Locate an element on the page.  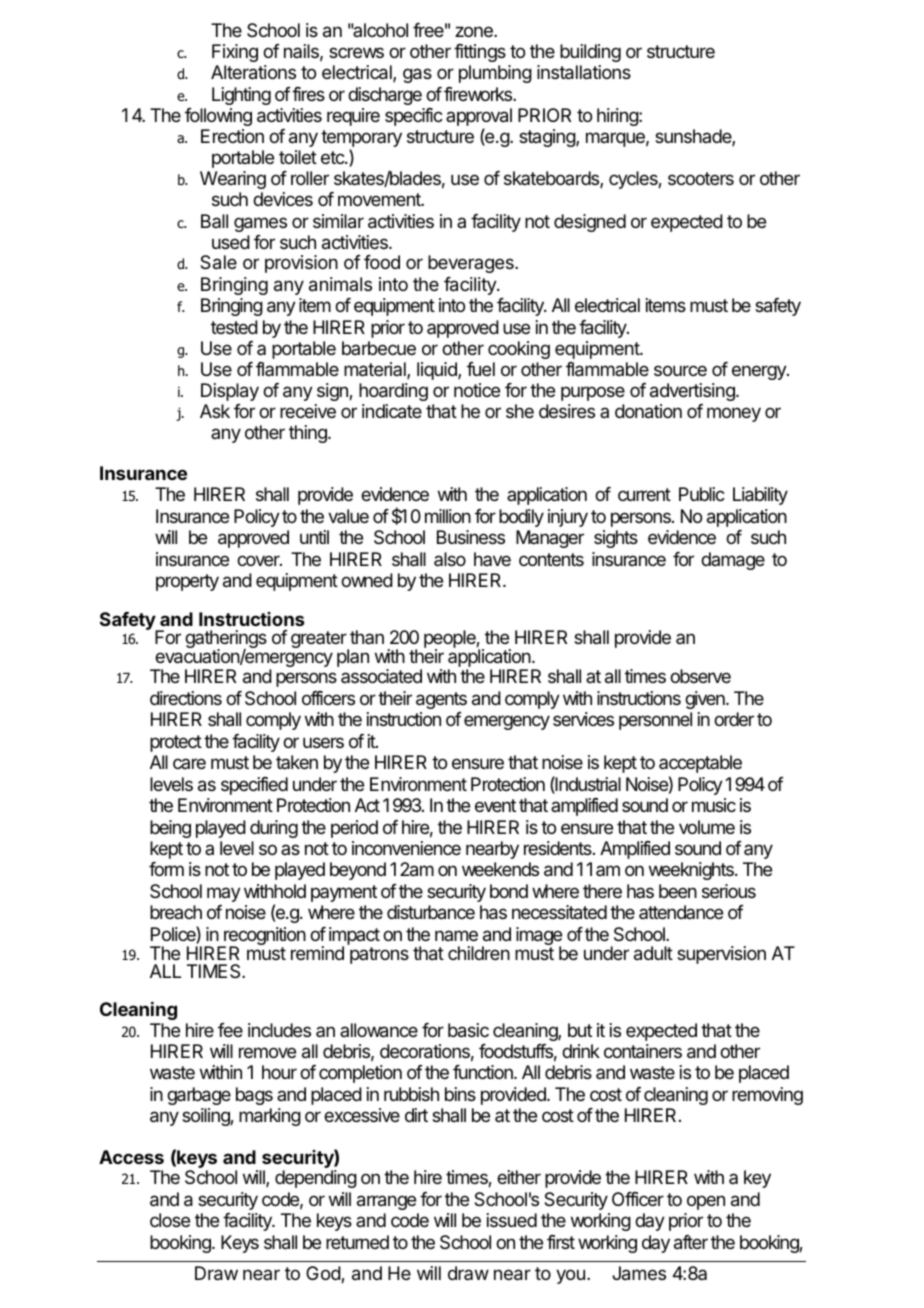
close is located at coordinates (170, 1220).
